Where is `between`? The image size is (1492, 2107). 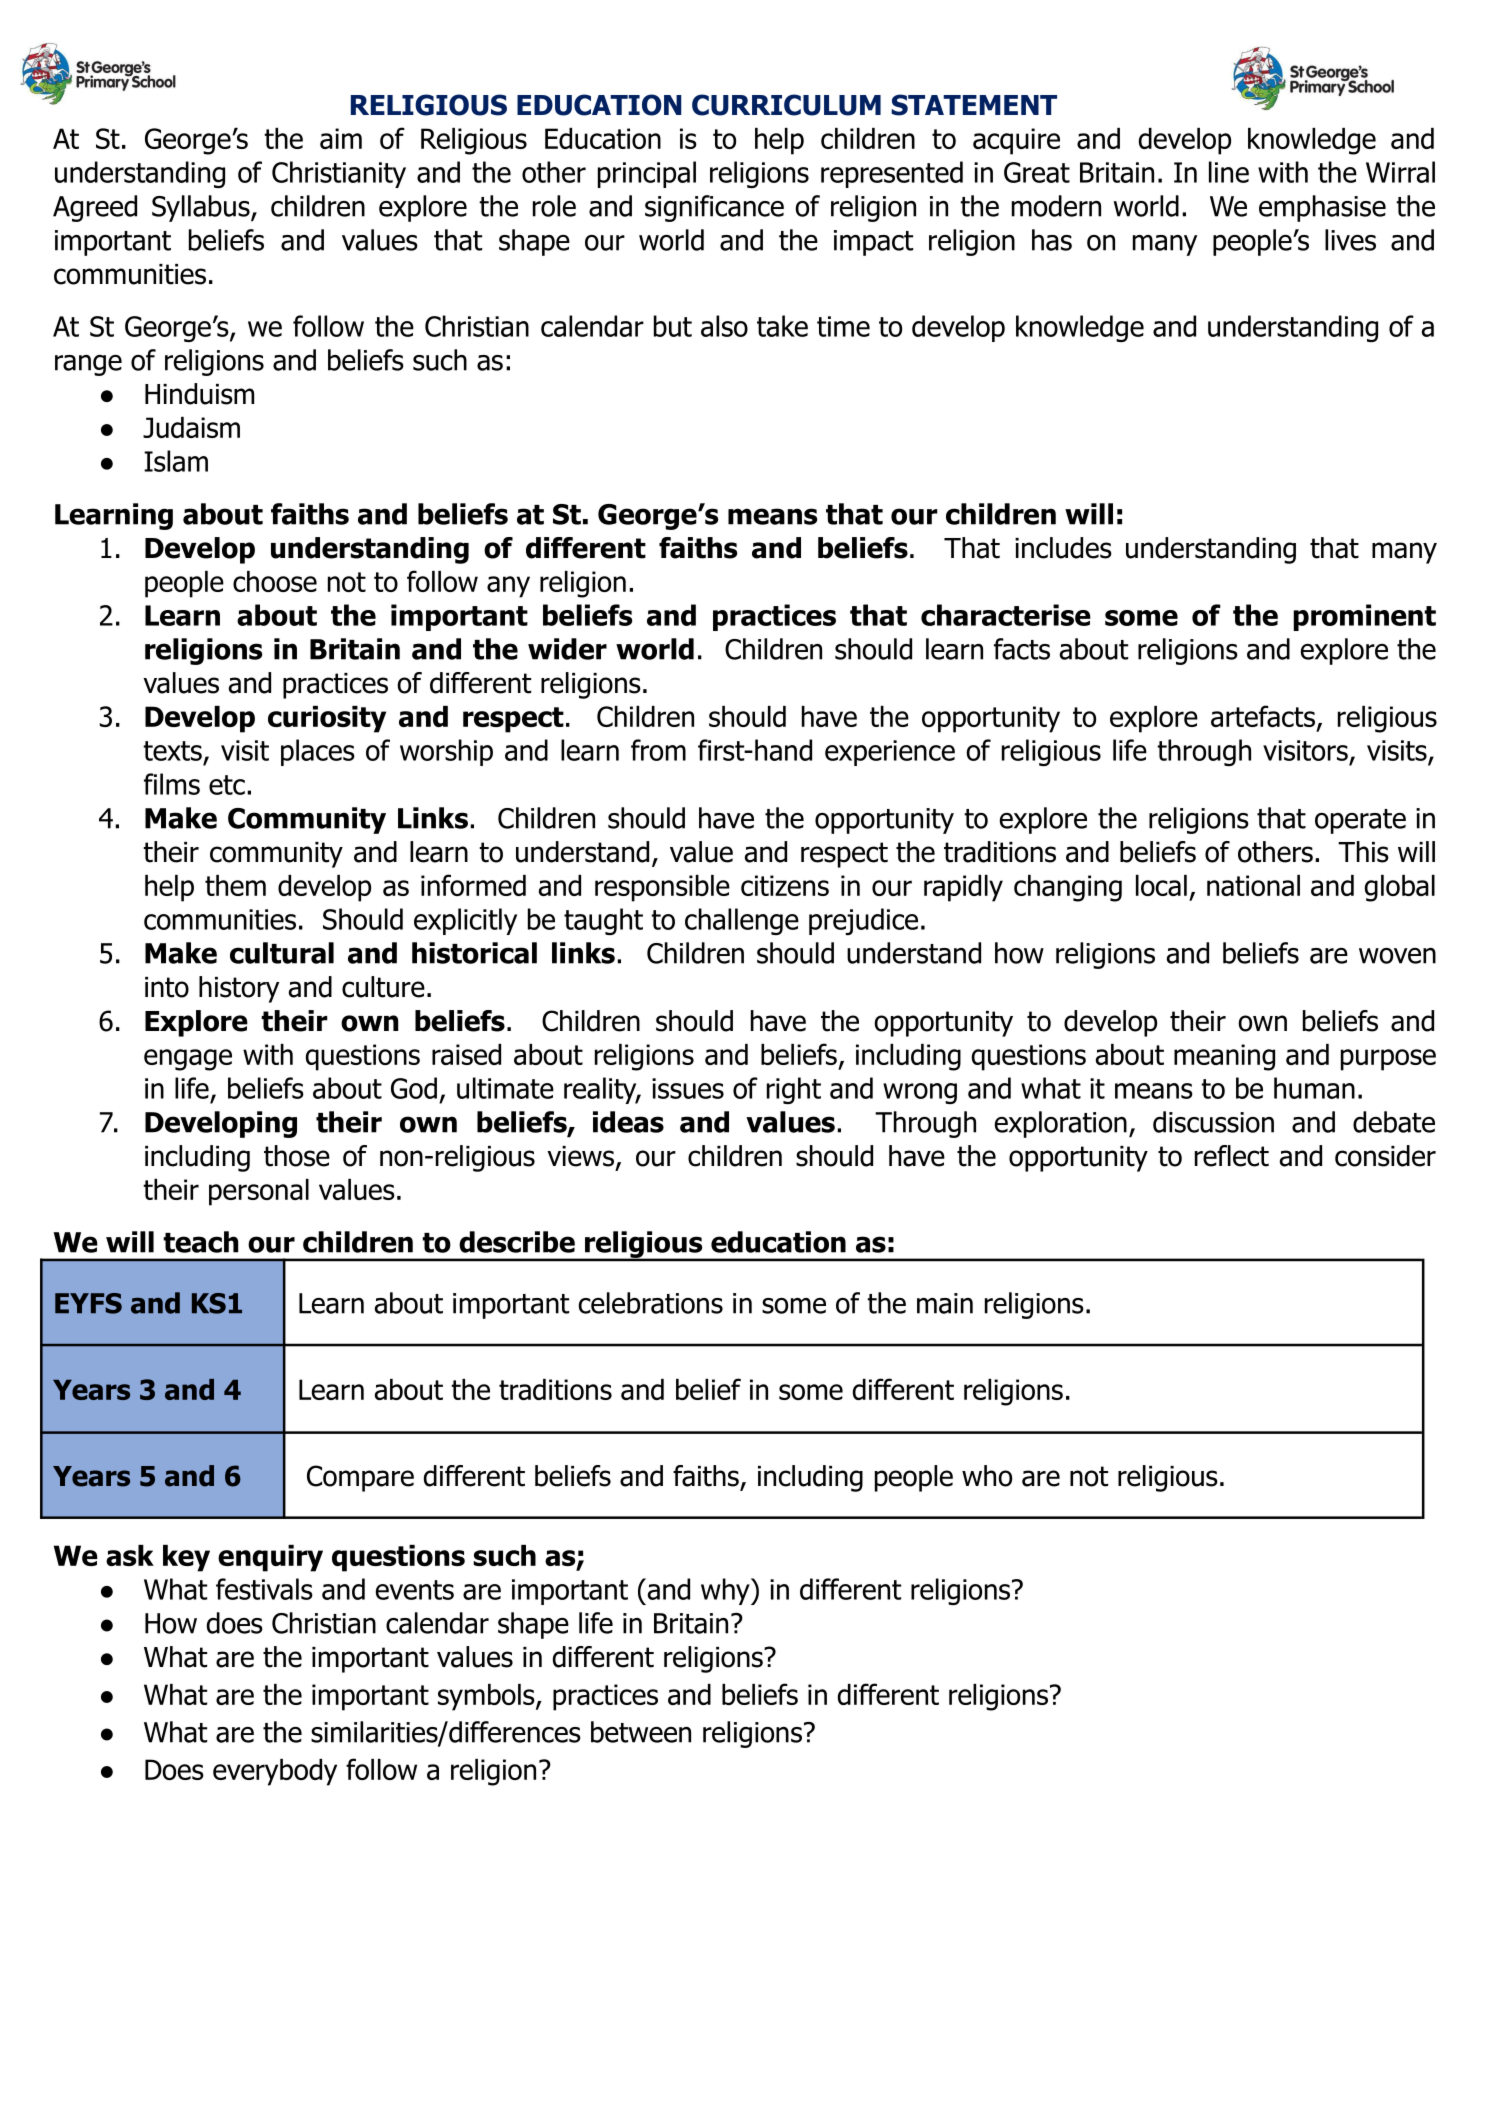
between is located at coordinates (641, 1732).
